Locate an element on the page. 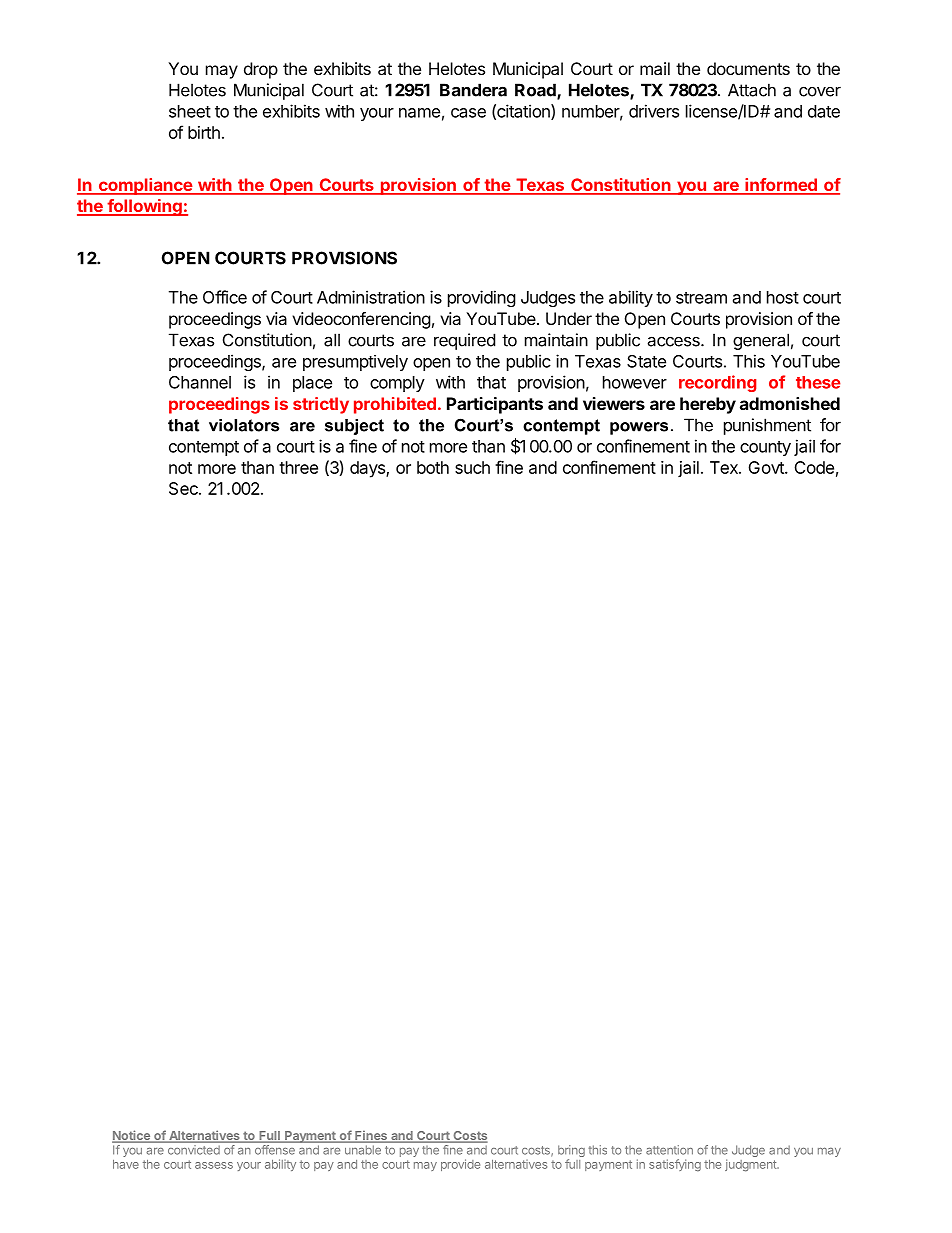 The height and width of the page is (1233, 952). Attach is located at coordinates (752, 90).
